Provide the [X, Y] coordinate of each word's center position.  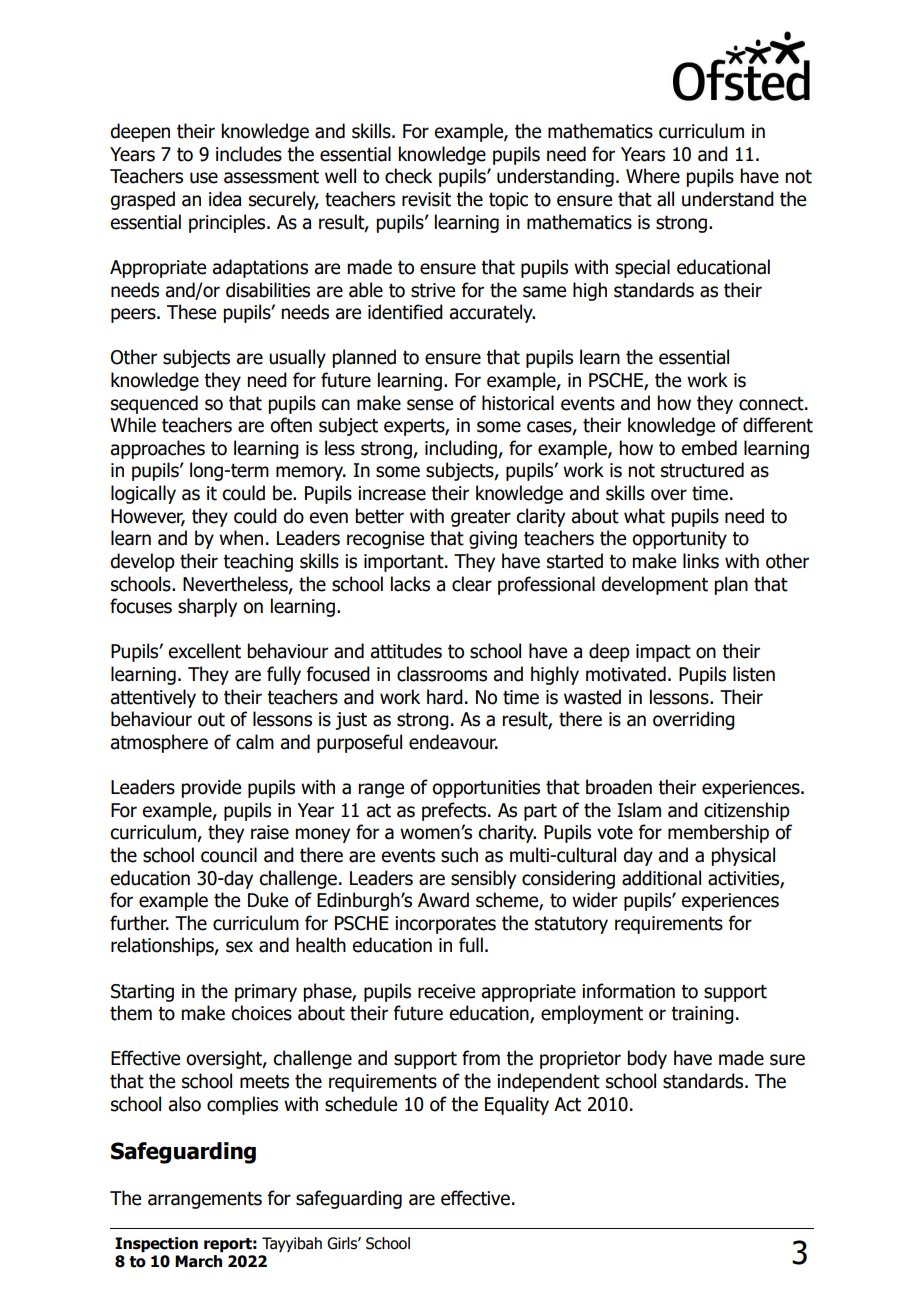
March [198, 1261]
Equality [517, 1105]
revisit [426, 199]
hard [445, 697]
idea [225, 199]
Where [653, 176]
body [647, 1059]
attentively [153, 698]
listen [754, 674]
